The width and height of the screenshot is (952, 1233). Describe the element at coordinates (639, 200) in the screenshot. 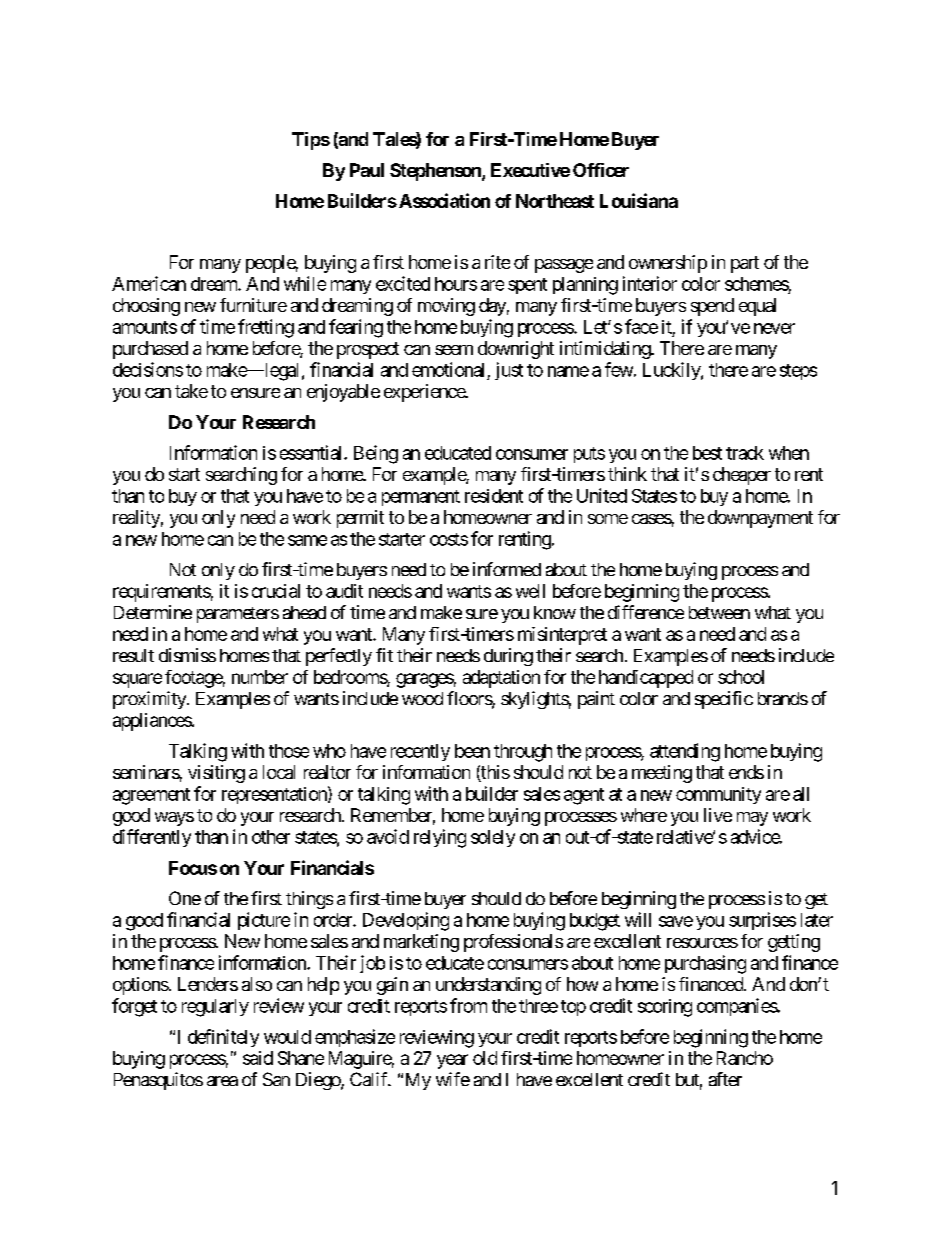

I see `Louisiana` at that location.
